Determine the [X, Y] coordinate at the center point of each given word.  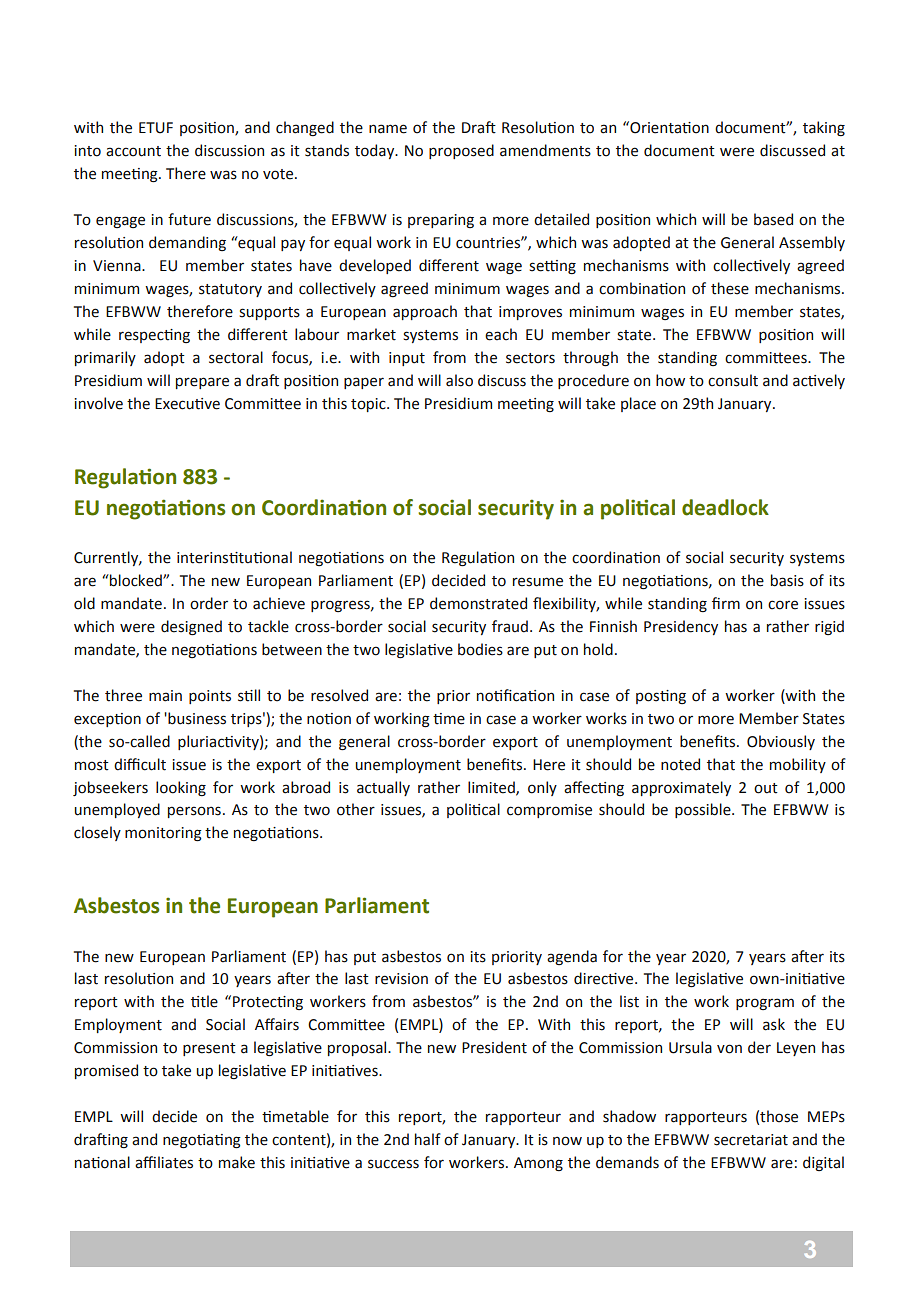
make [237, 1162]
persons [194, 812]
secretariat [751, 1140]
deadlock [725, 507]
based [773, 219]
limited [492, 788]
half [428, 1139]
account [133, 151]
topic [369, 405]
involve [98, 403]
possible [704, 810]
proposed [461, 151]
